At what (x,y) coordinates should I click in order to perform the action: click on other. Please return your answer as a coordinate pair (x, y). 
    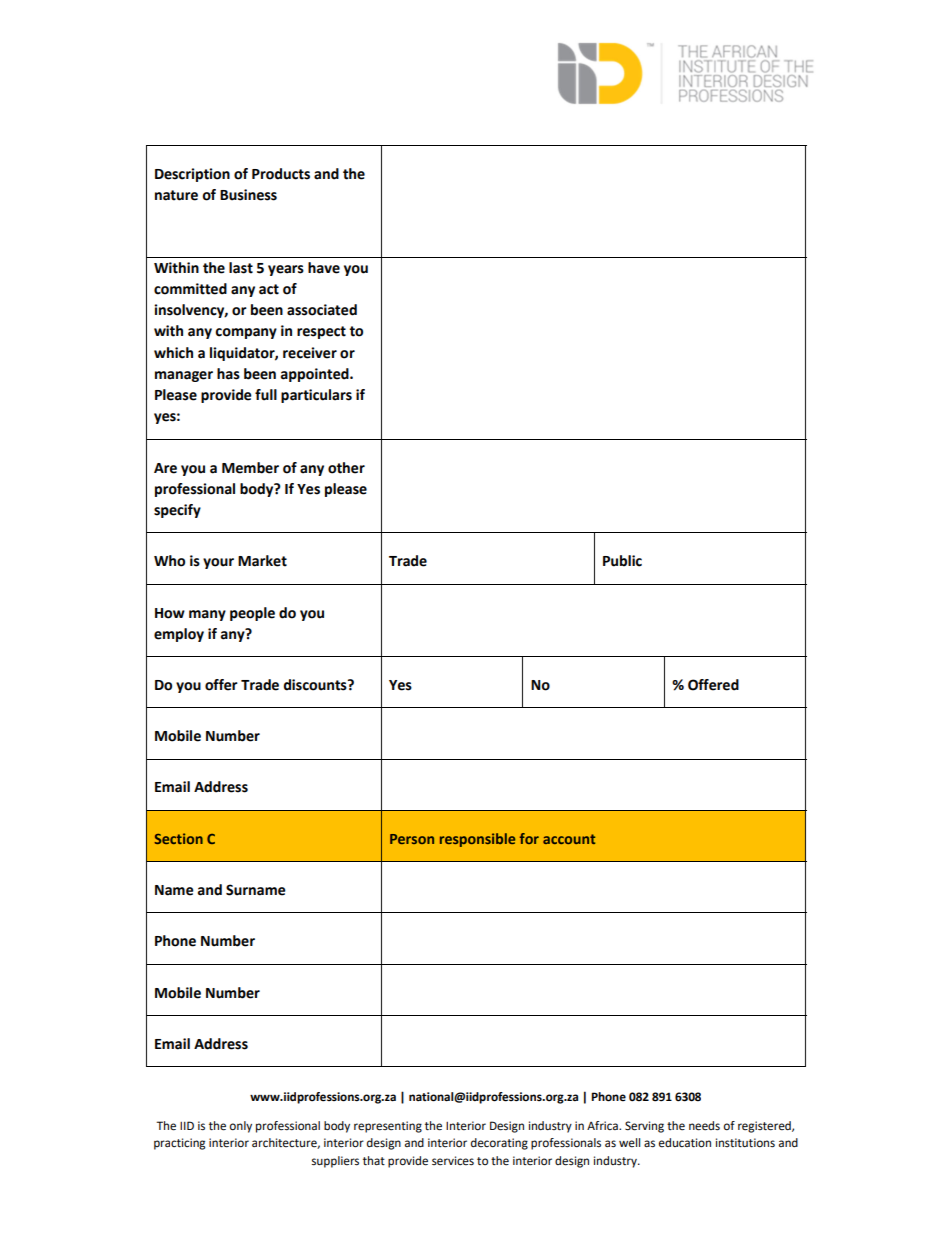
    Looking at the image, I should click on (346, 468).
